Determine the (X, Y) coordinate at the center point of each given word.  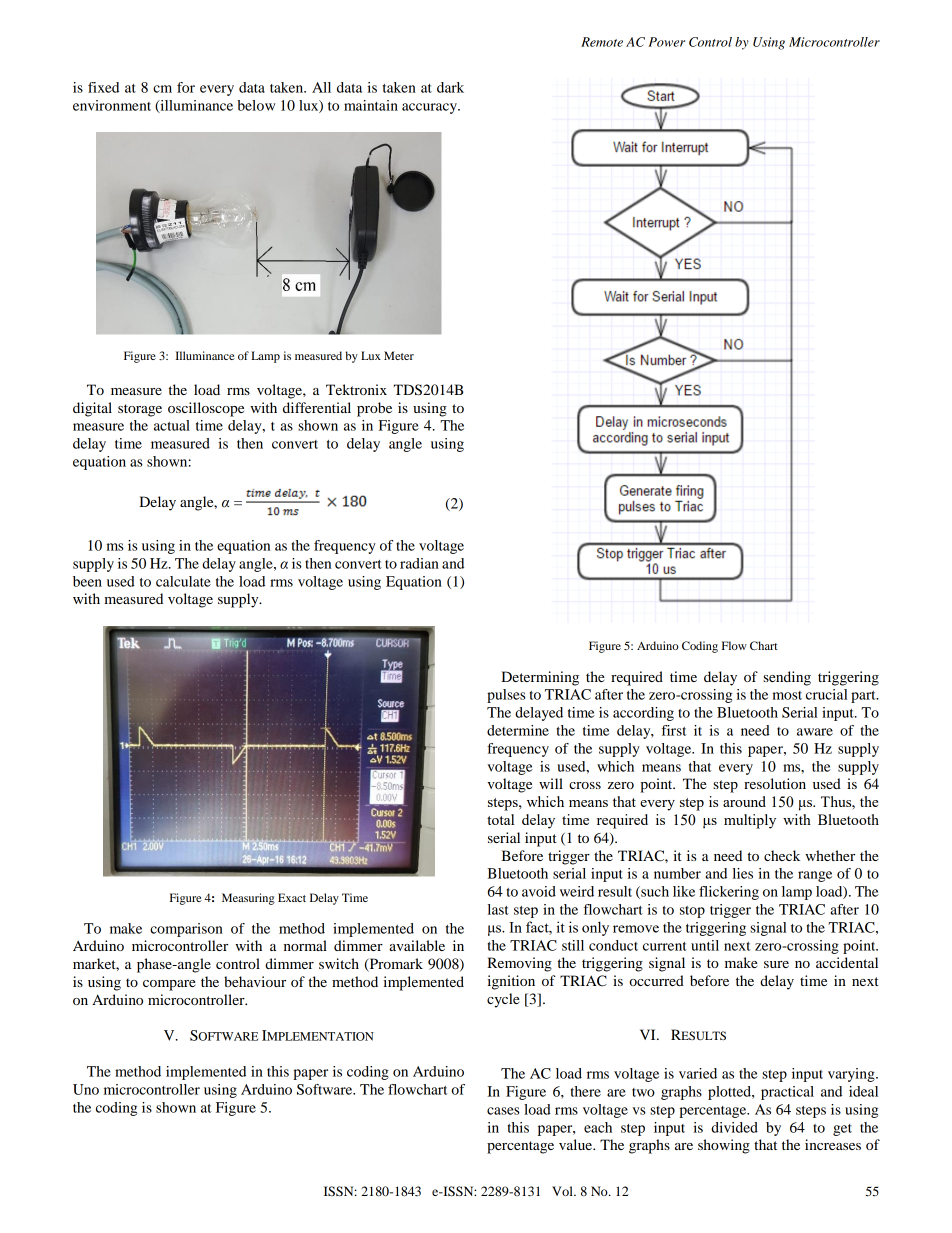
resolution (775, 783)
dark (450, 87)
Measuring (248, 899)
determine (518, 730)
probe (374, 409)
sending (787, 678)
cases (503, 1111)
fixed (103, 87)
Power (666, 42)
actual (172, 425)
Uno (86, 1089)
